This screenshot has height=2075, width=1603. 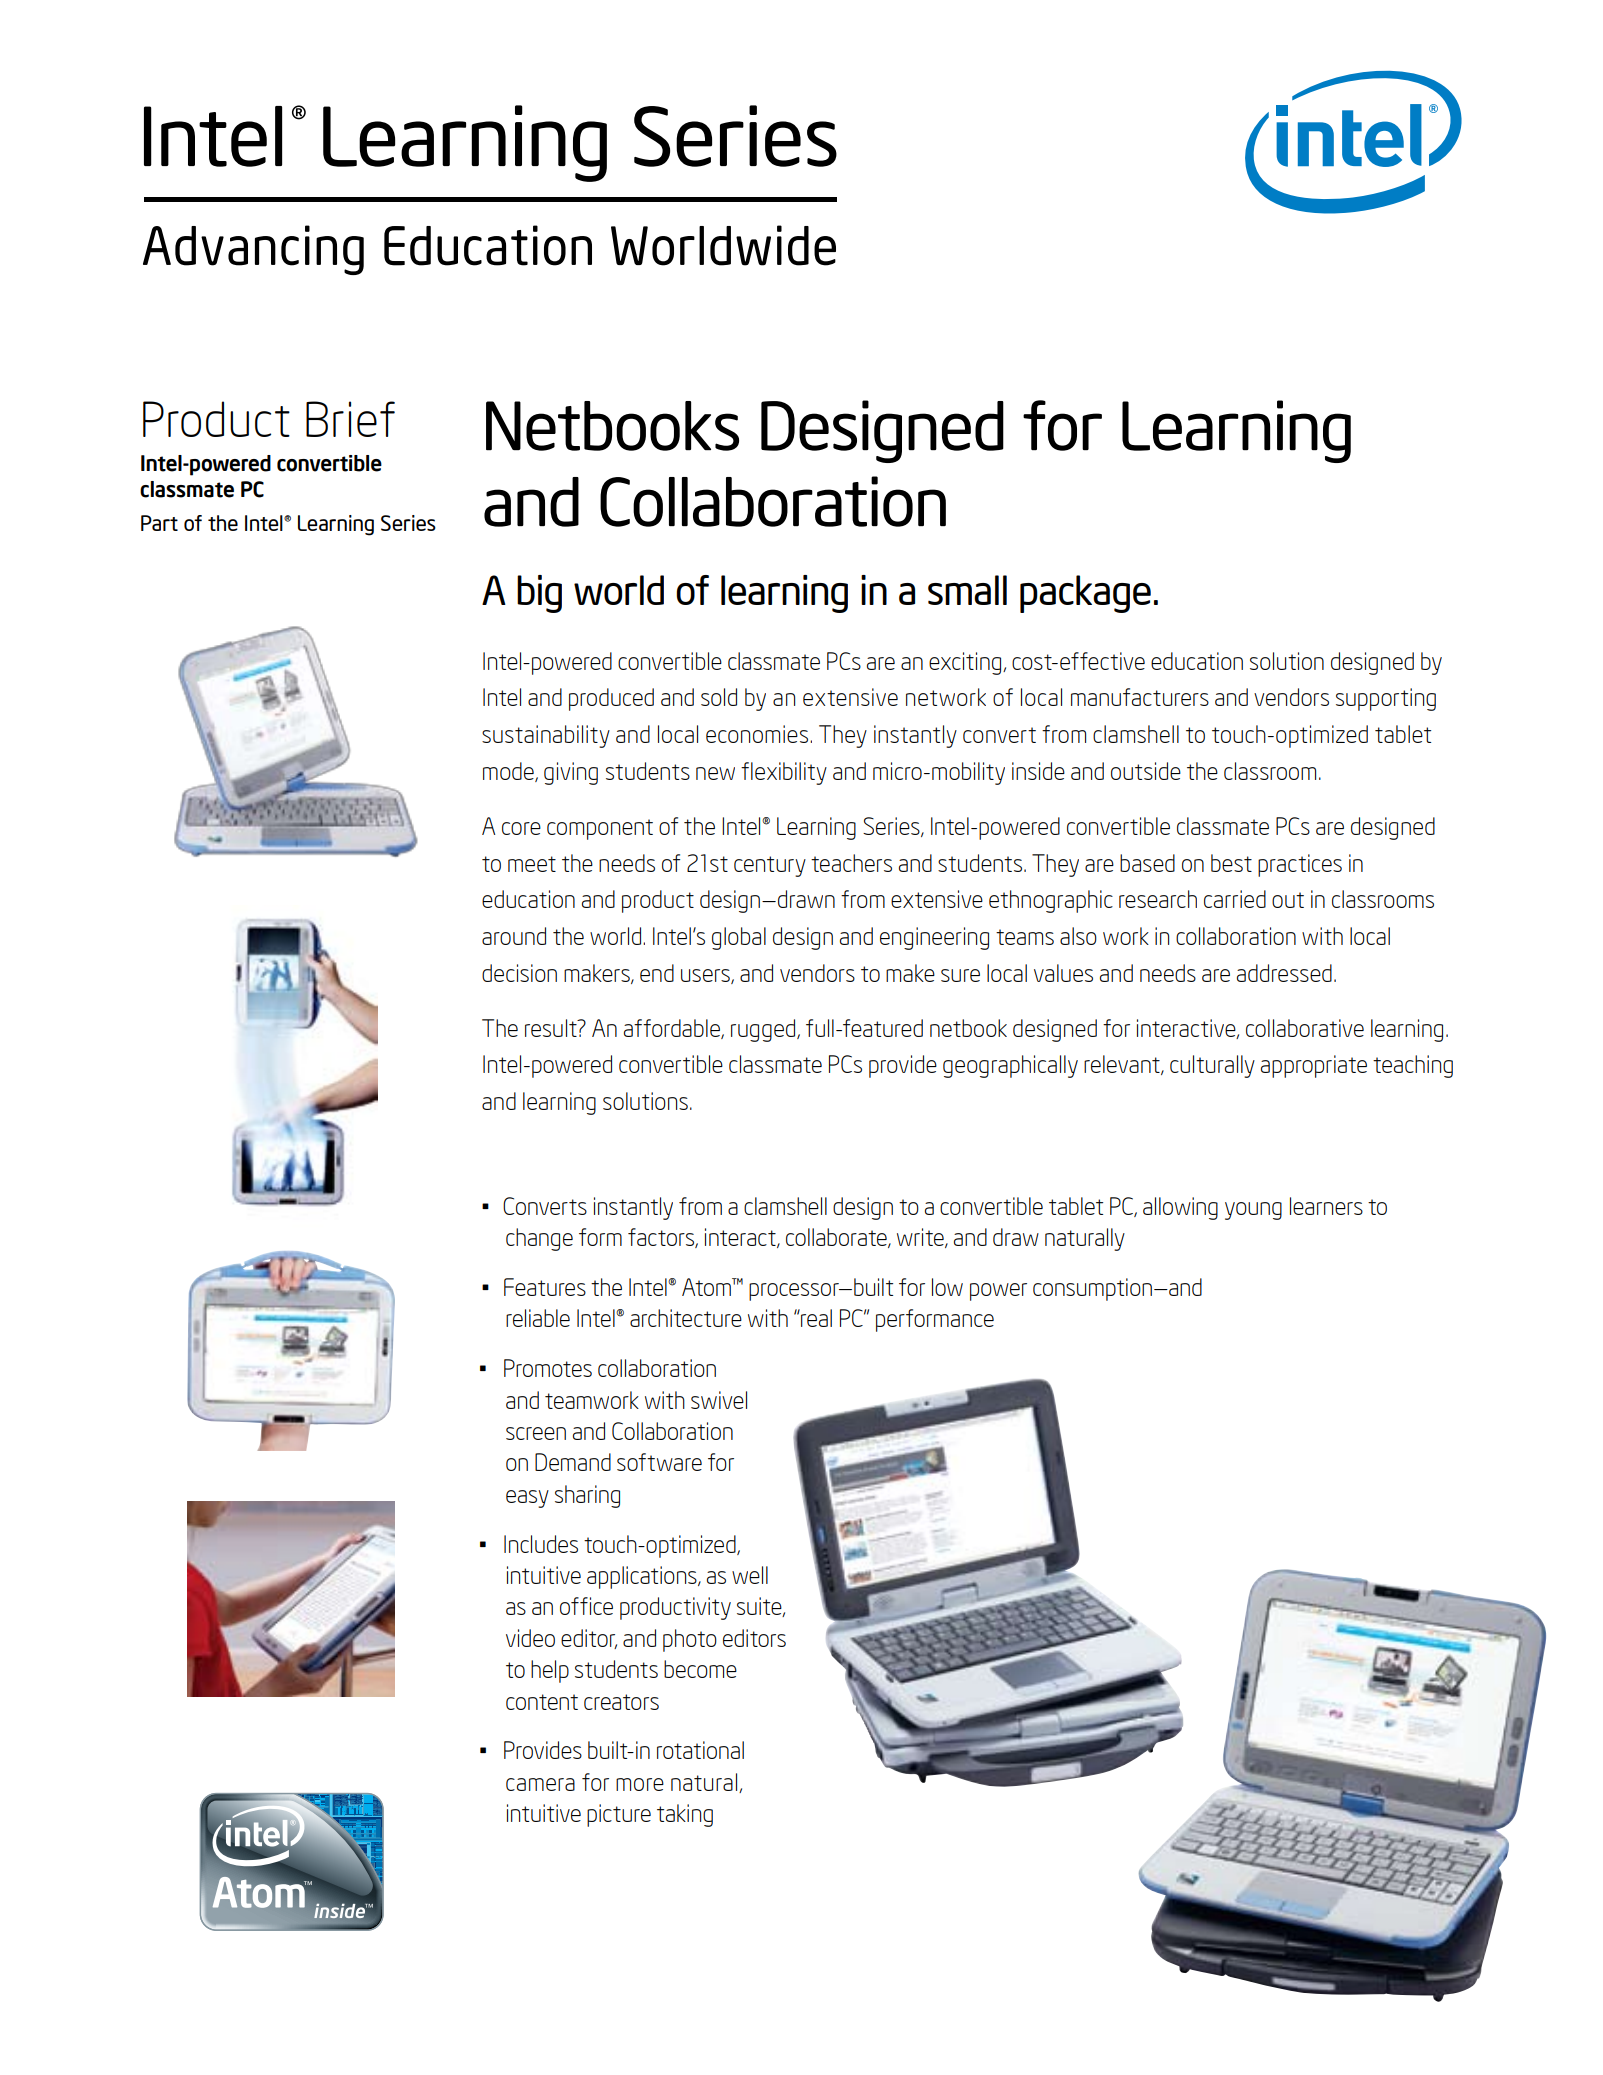 What do you see at coordinates (350, 419) in the screenshot?
I see `Brief` at bounding box center [350, 419].
